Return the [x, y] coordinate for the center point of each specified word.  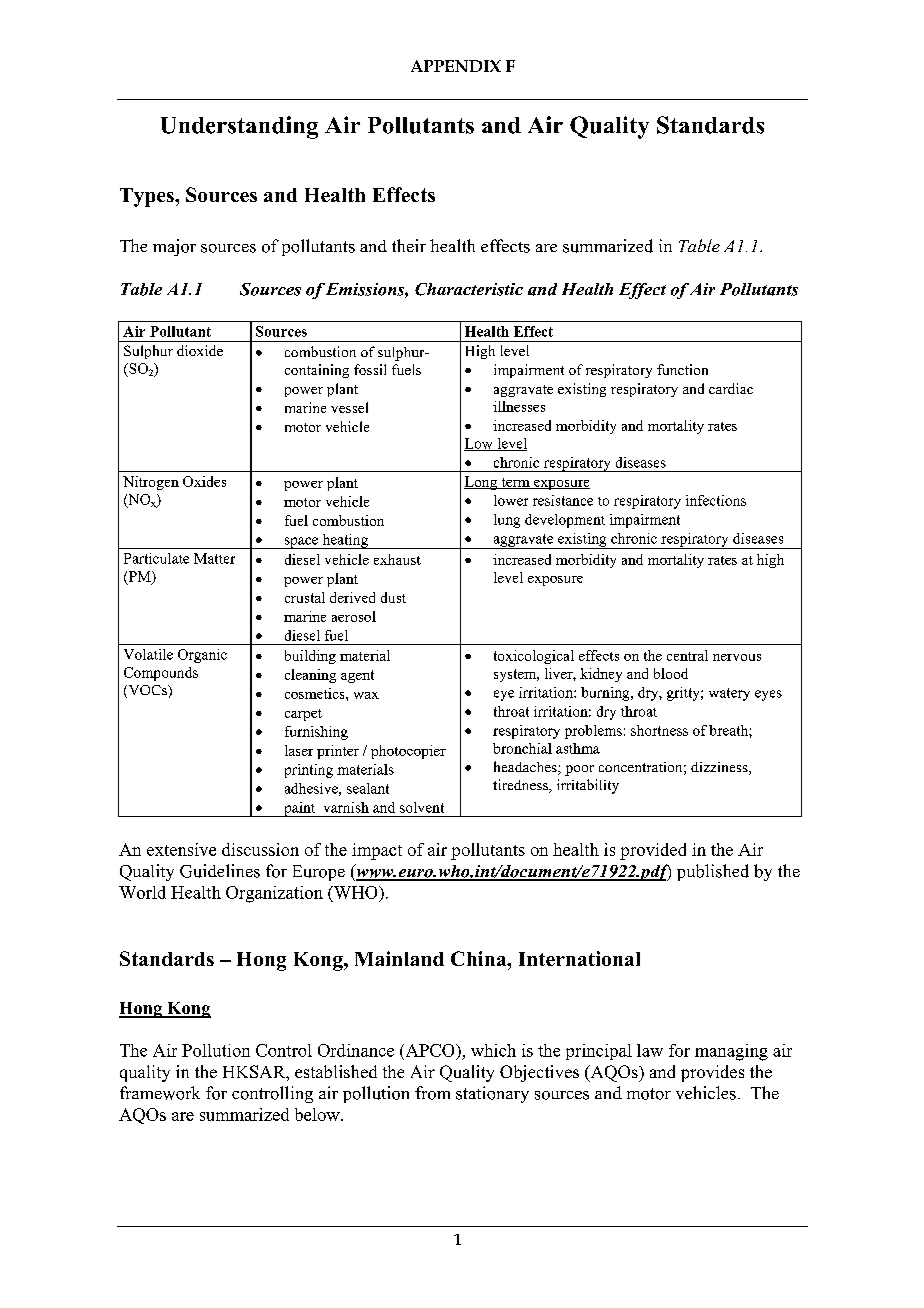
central [687, 655]
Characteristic [469, 289]
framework [160, 1093]
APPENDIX [456, 66]
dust [393, 597]
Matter [214, 558]
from [432, 1093]
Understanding [239, 127]
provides [712, 1073]
